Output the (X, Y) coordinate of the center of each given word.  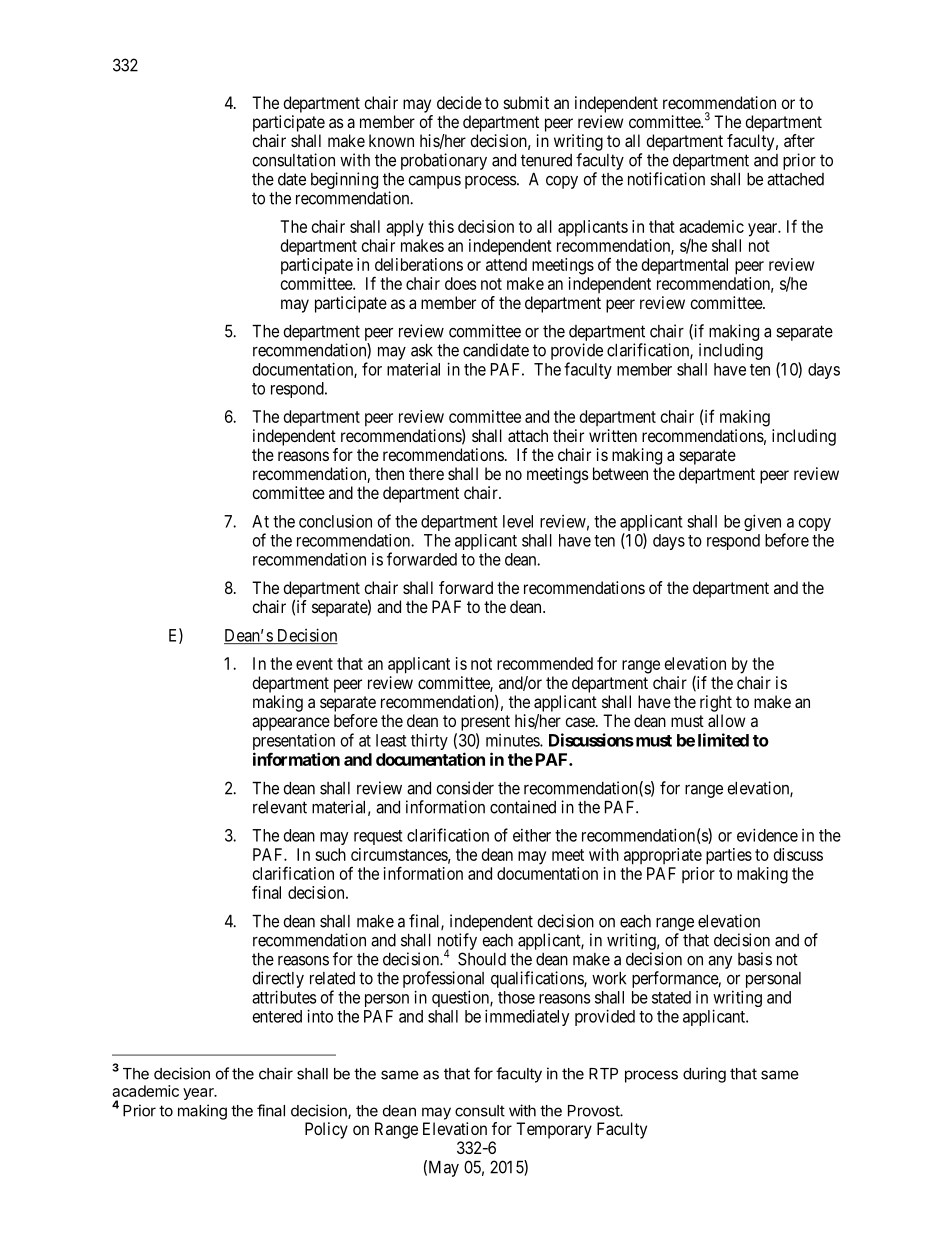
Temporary (554, 1130)
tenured (546, 160)
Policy (326, 1130)
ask (422, 350)
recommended (545, 663)
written (613, 435)
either (532, 835)
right (716, 703)
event (314, 664)
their (568, 435)
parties (729, 856)
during (704, 1075)
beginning (344, 180)
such (330, 854)
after (799, 140)
